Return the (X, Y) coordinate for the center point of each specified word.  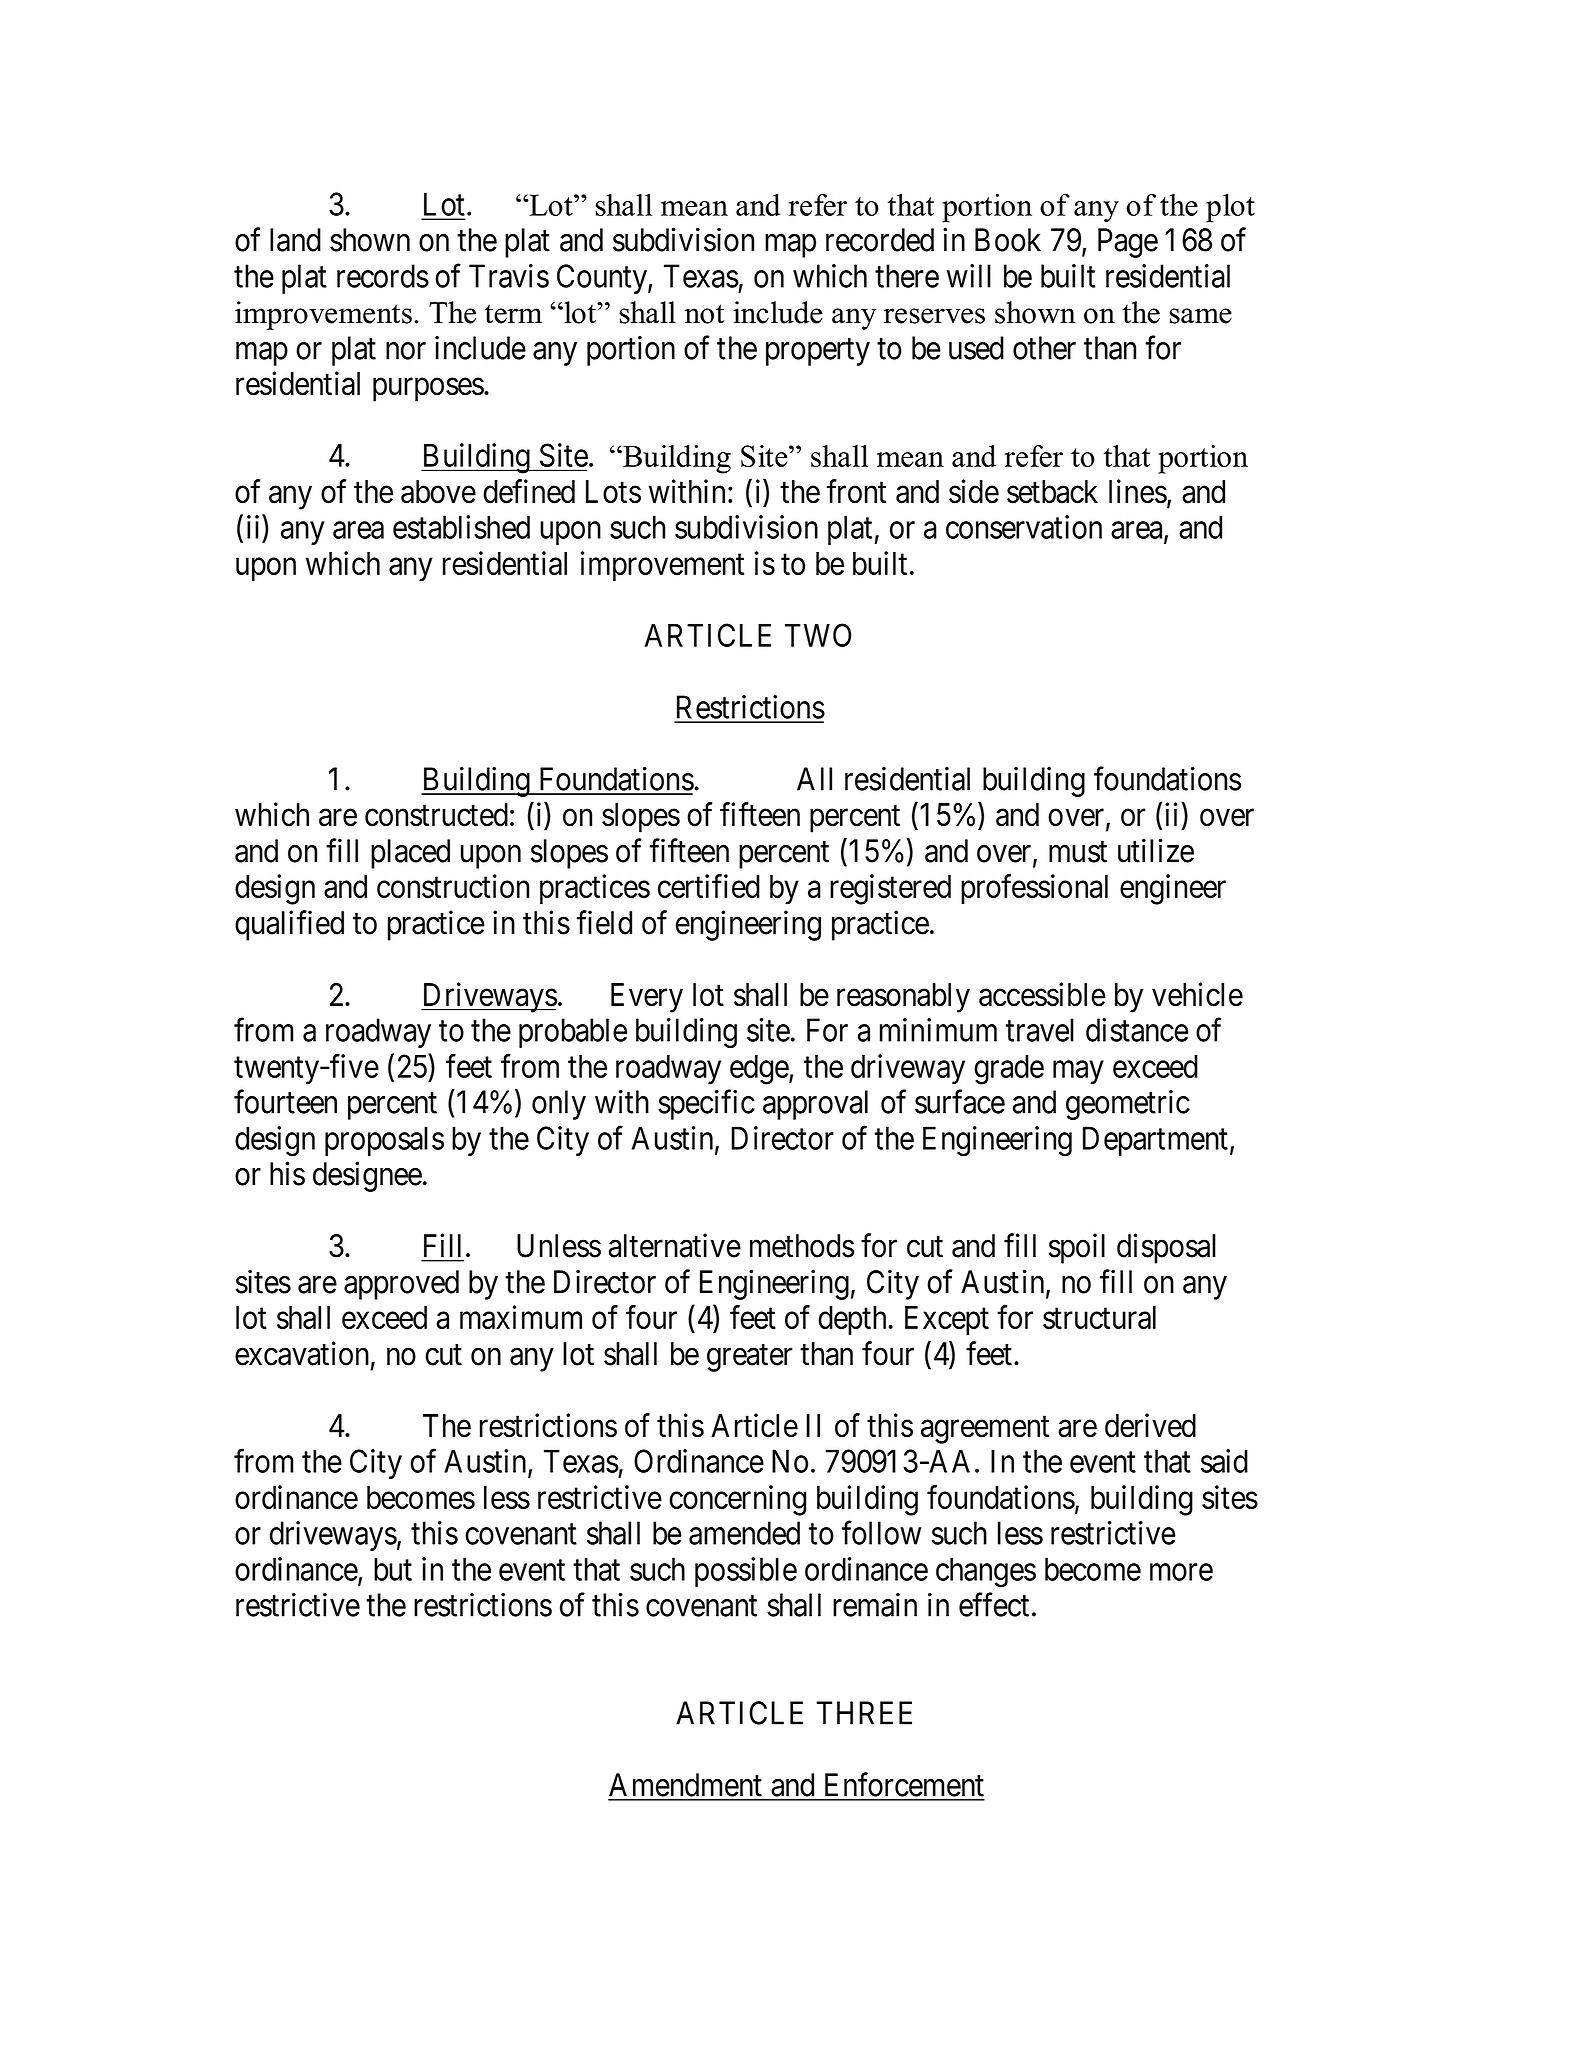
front (856, 491)
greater (750, 1358)
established (461, 527)
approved (401, 1285)
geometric (1128, 1105)
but (393, 1569)
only (559, 1105)
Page (1128, 243)
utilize (1156, 850)
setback (1052, 492)
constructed (436, 815)
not (704, 314)
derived (1150, 1425)
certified (709, 886)
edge (760, 1070)
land (295, 240)
